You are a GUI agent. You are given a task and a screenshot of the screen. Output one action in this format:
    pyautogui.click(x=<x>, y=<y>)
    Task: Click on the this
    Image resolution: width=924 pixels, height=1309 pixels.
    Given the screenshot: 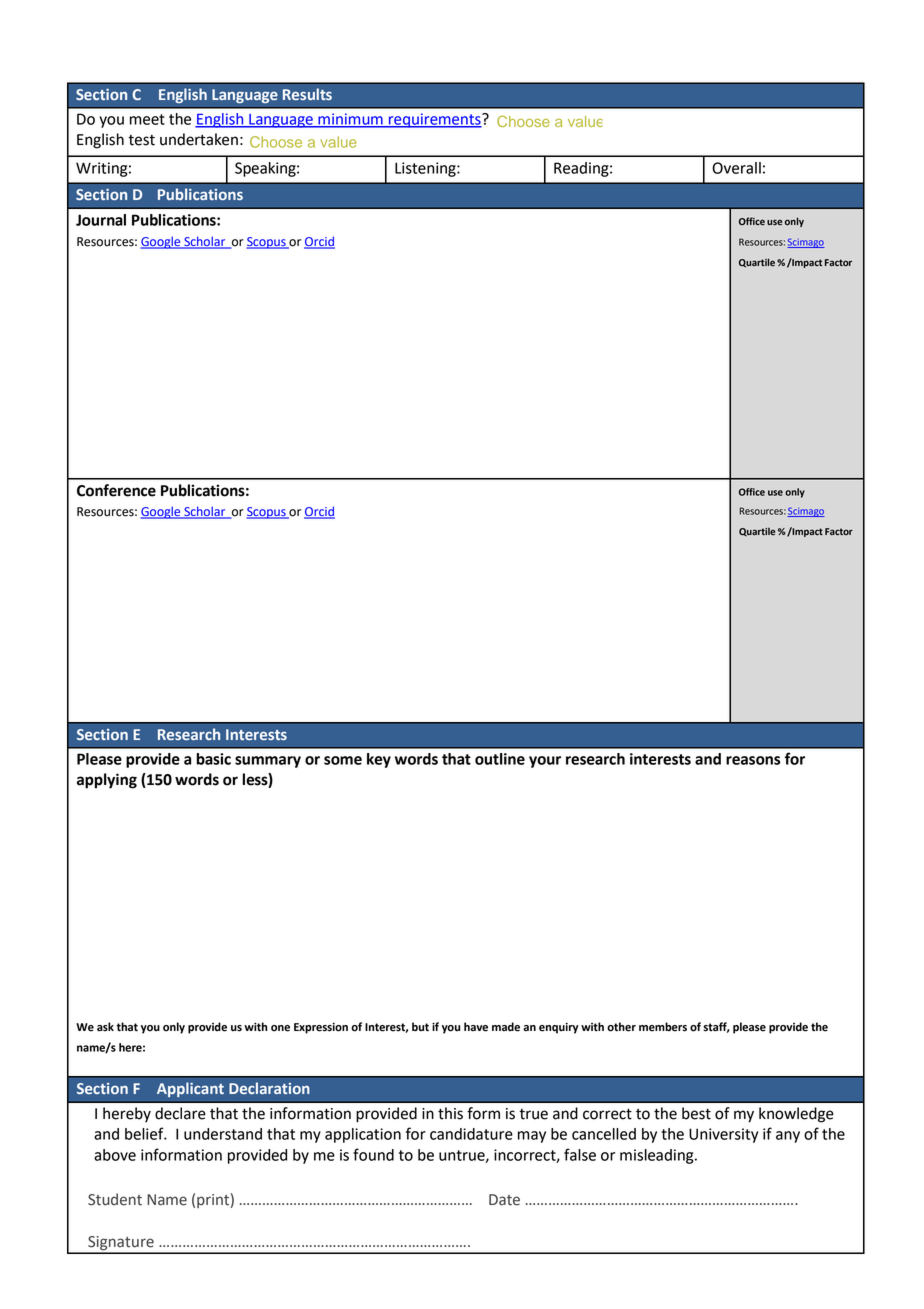 What is the action you would take?
    pyautogui.click(x=450, y=1113)
